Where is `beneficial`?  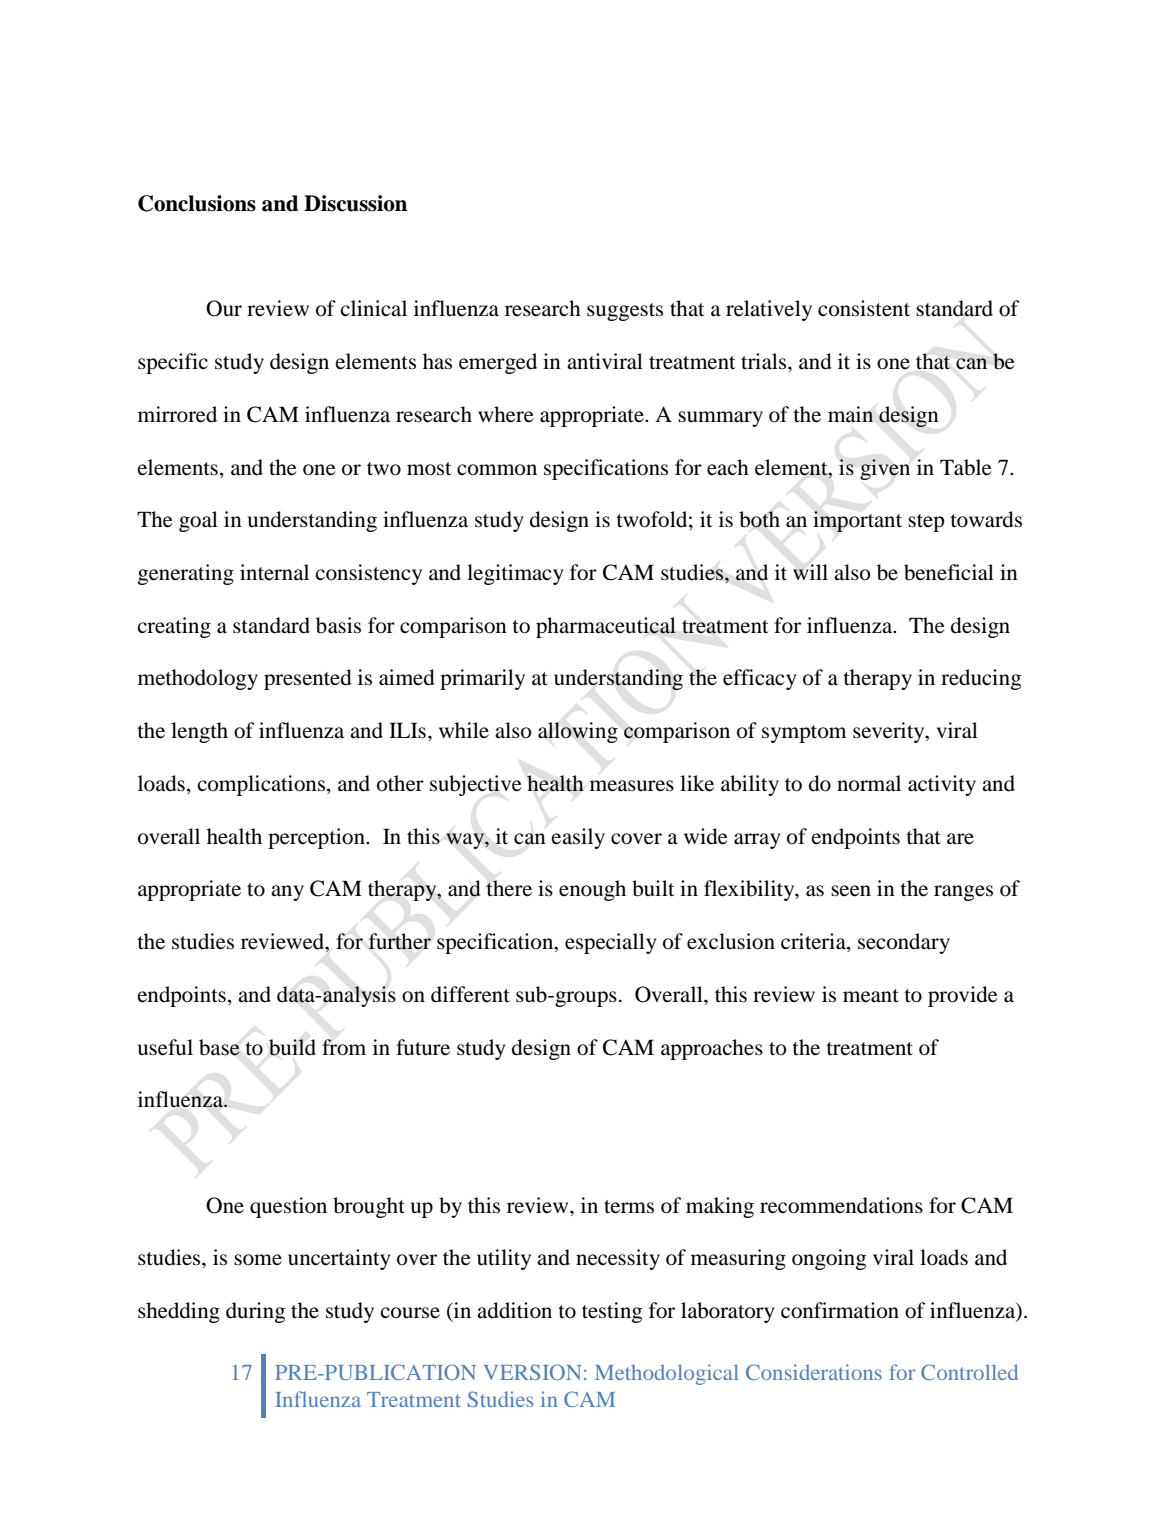
beneficial is located at coordinates (949, 572).
